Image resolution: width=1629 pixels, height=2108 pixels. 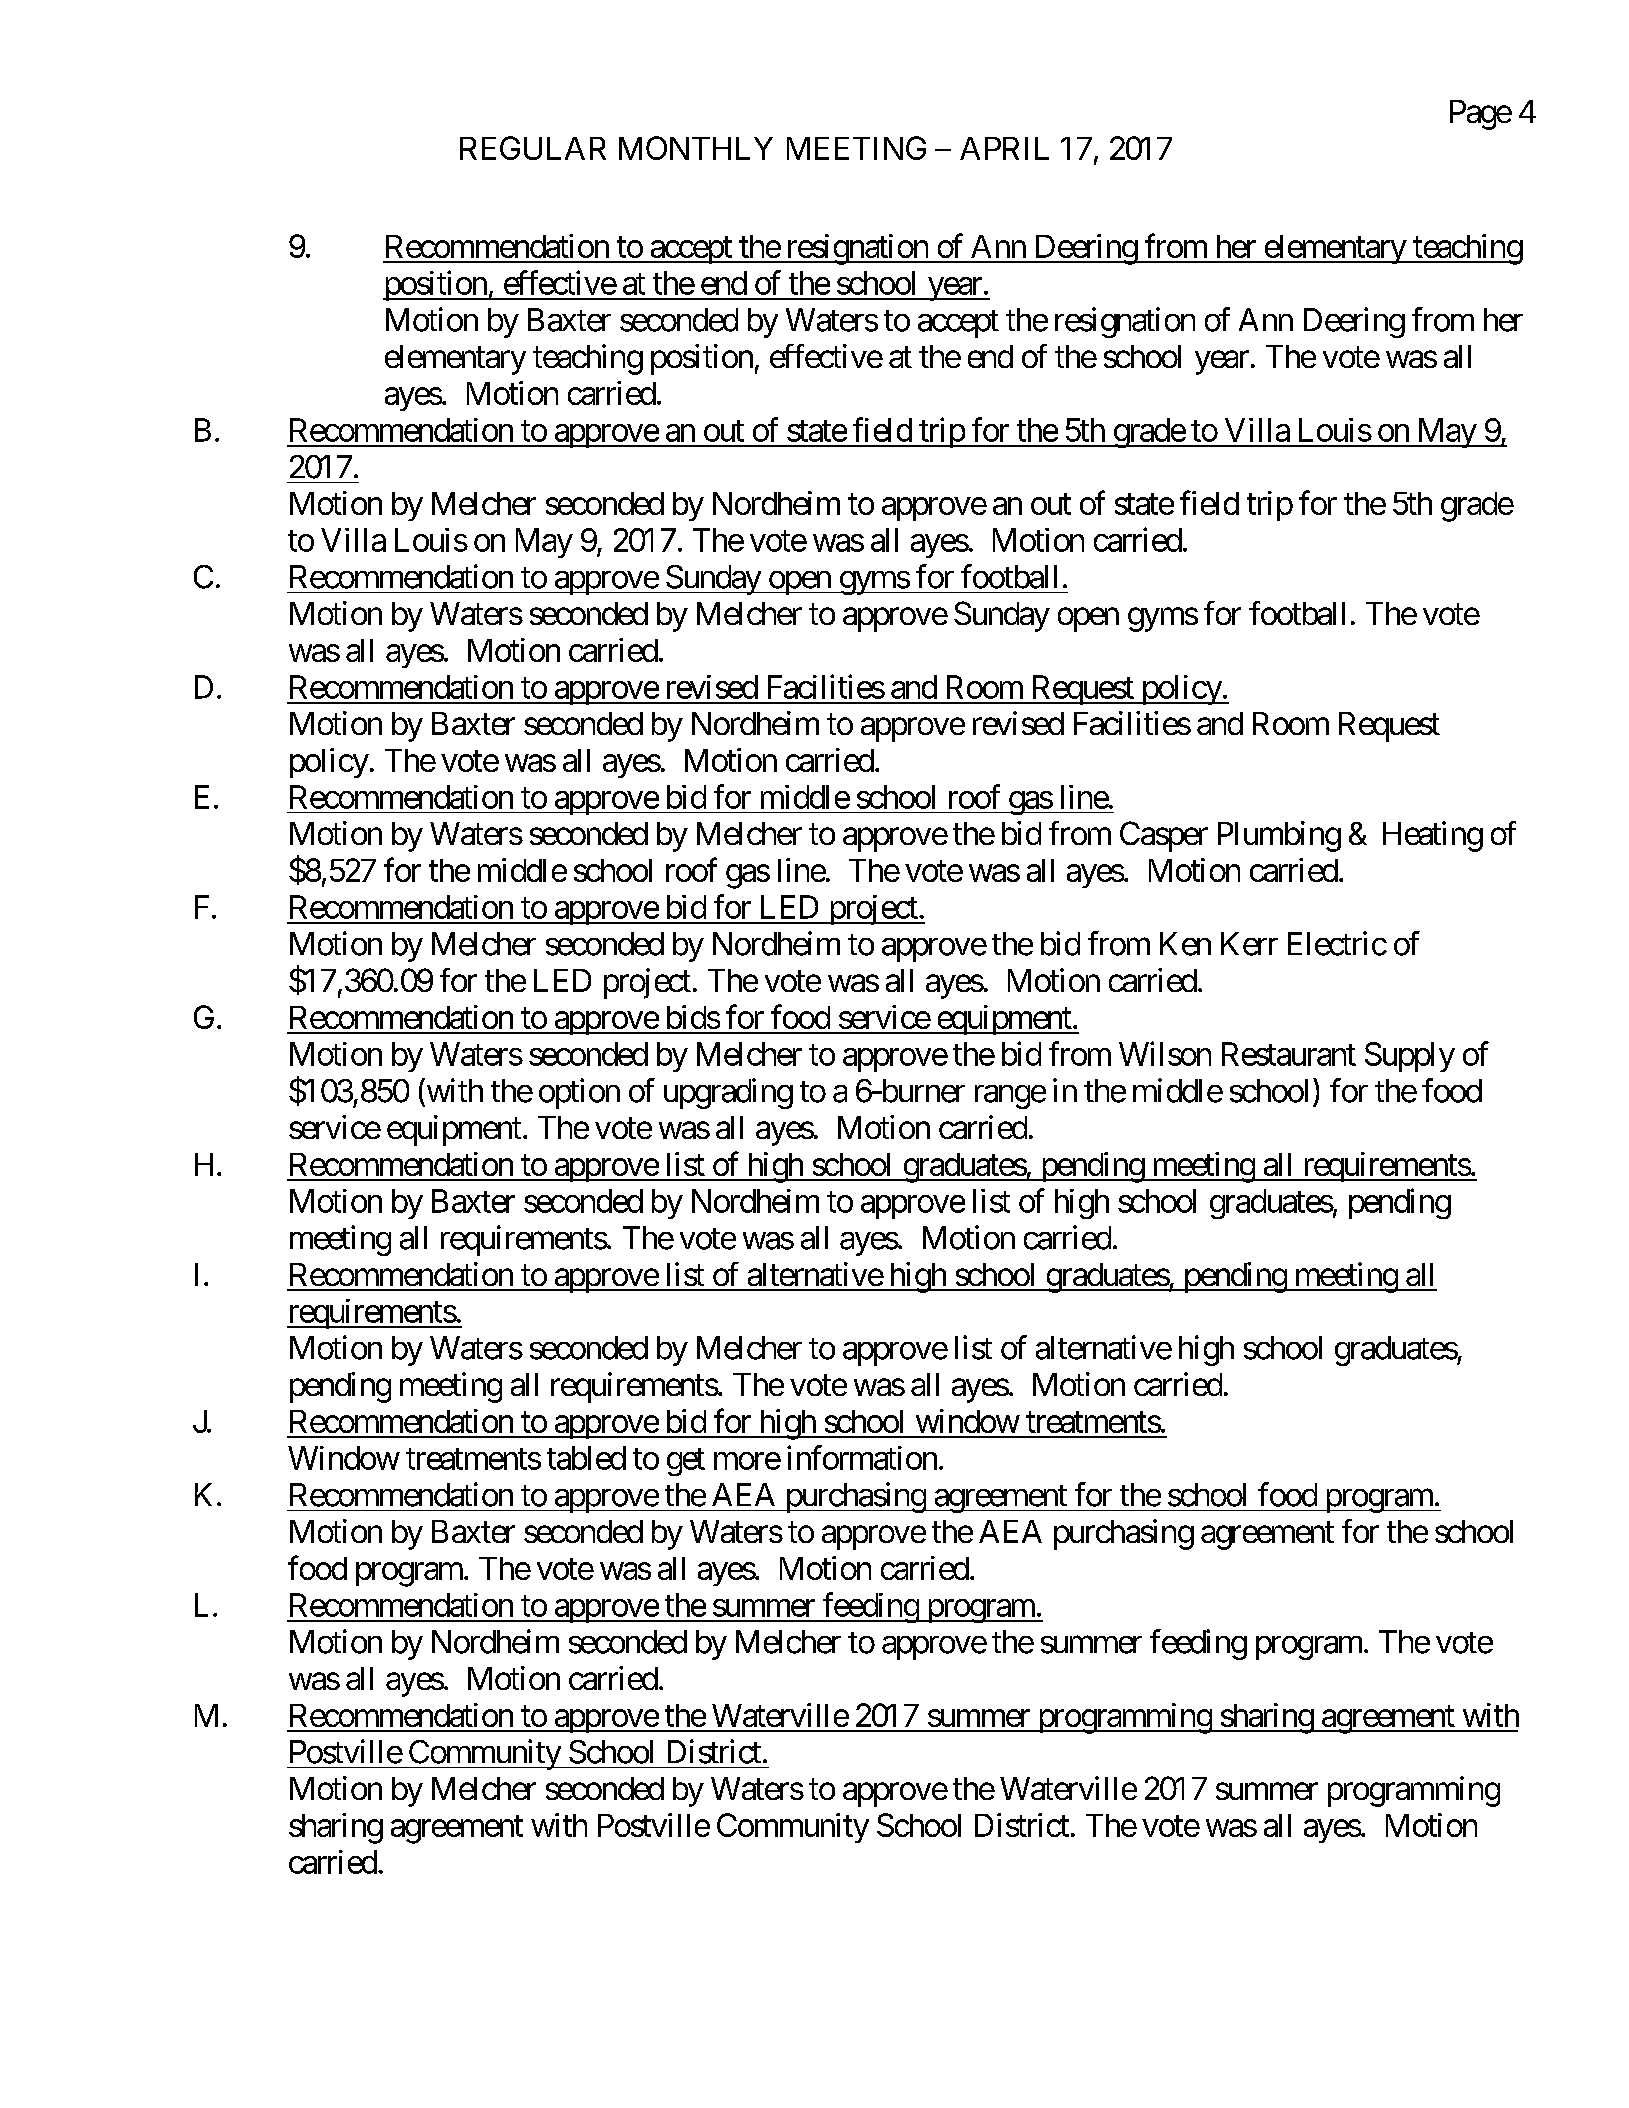 I want to click on MONTHLY, so click(x=696, y=148).
